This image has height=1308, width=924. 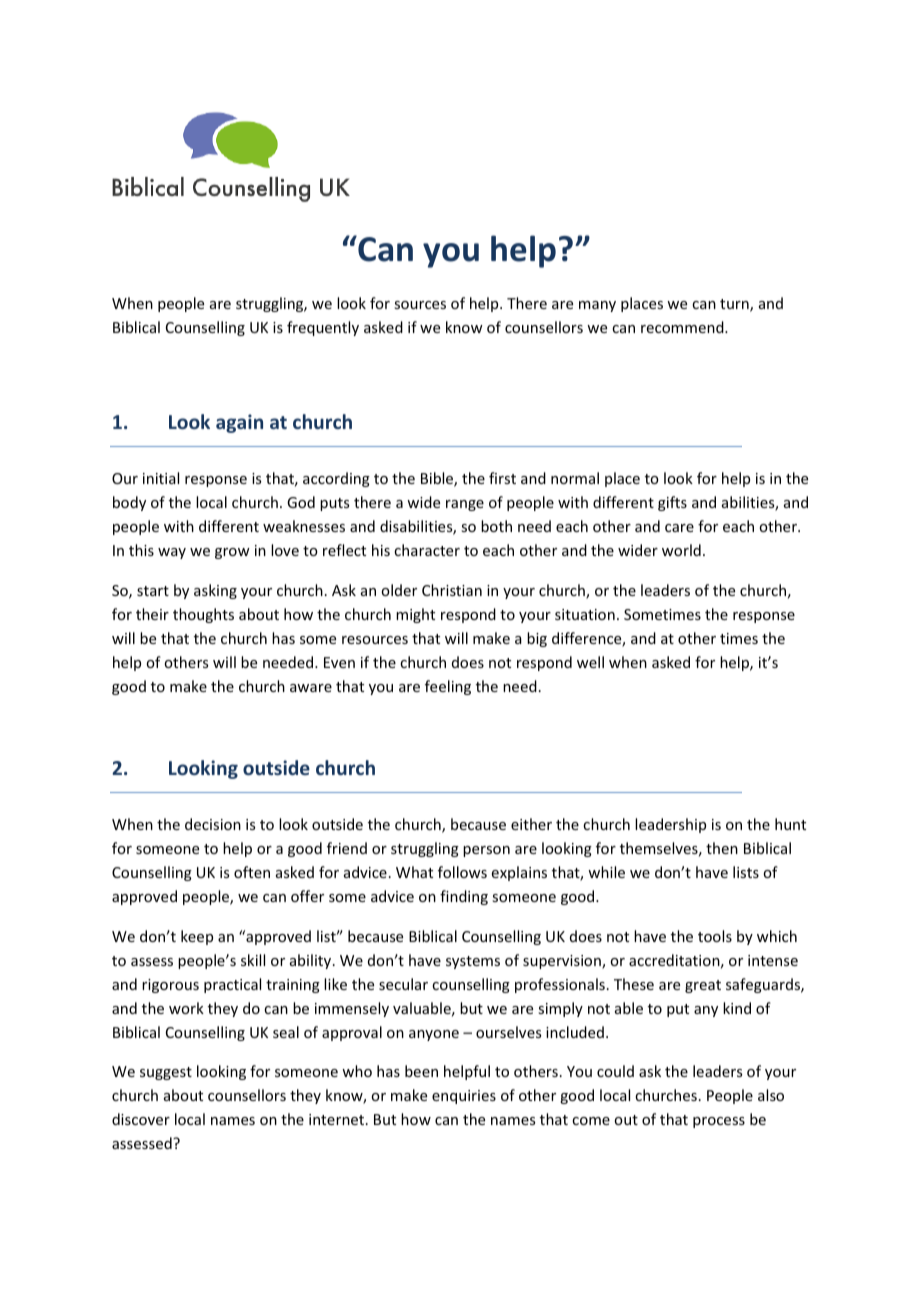 What do you see at coordinates (464, 897) in the image?
I see `finding` at bounding box center [464, 897].
